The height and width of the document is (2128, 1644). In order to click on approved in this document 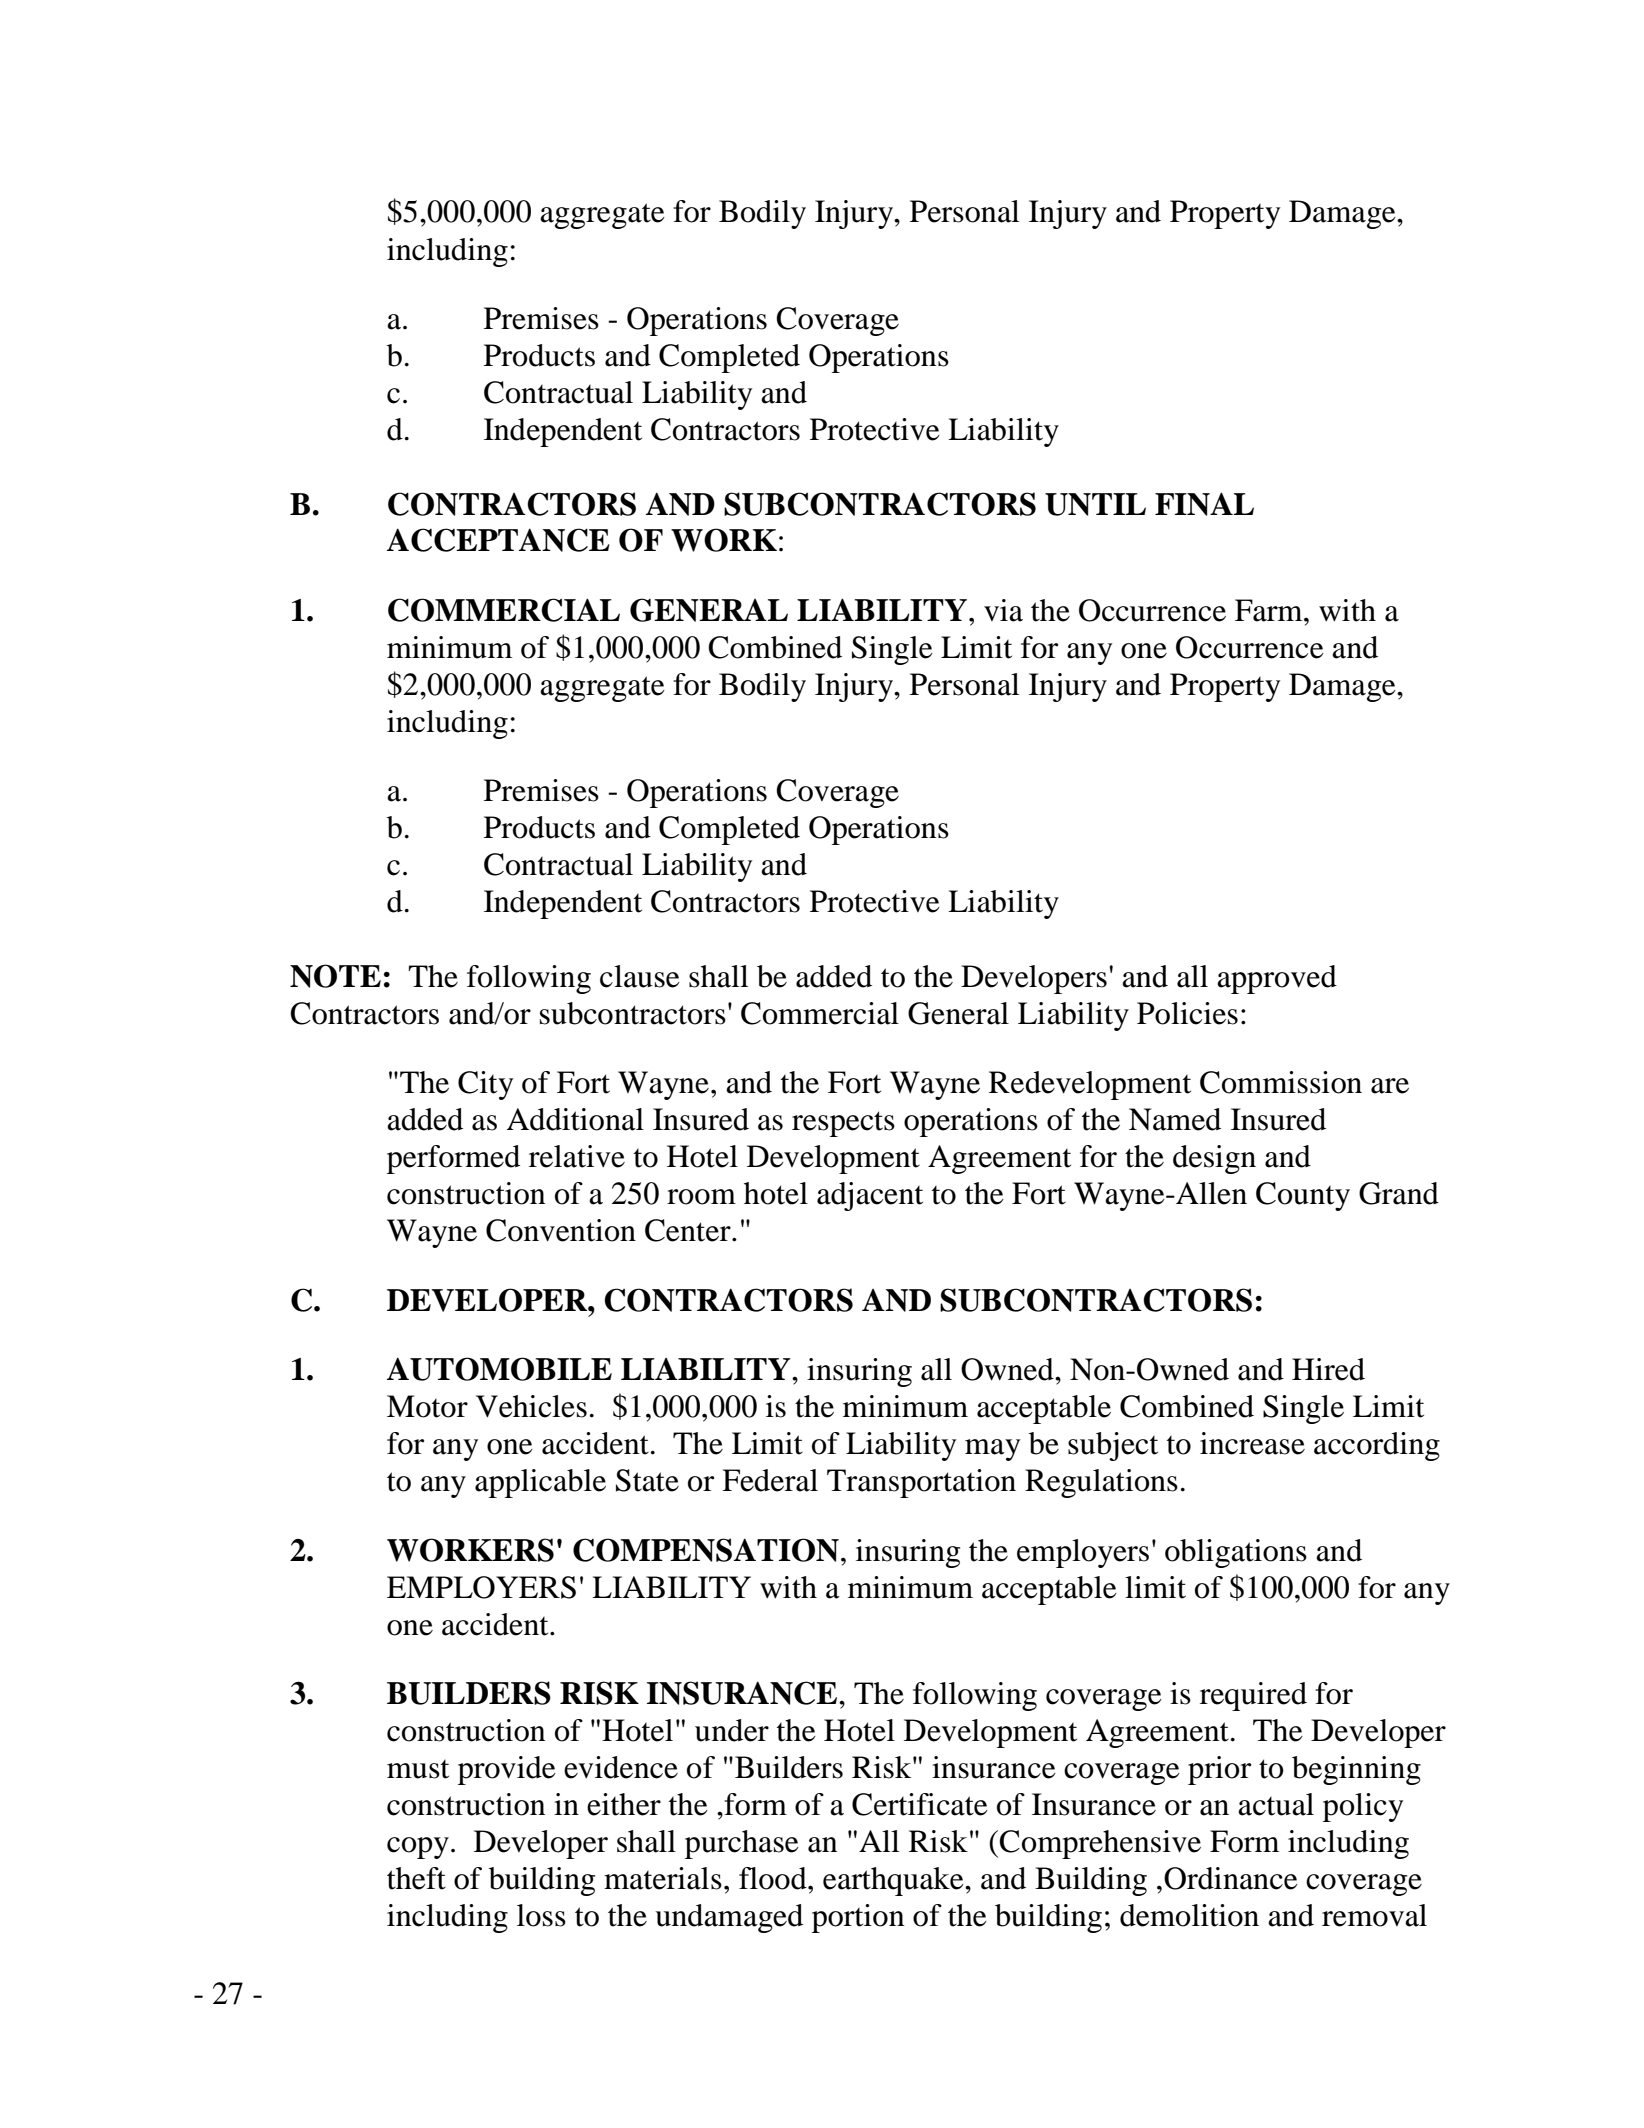, I will do `click(1277, 979)`.
